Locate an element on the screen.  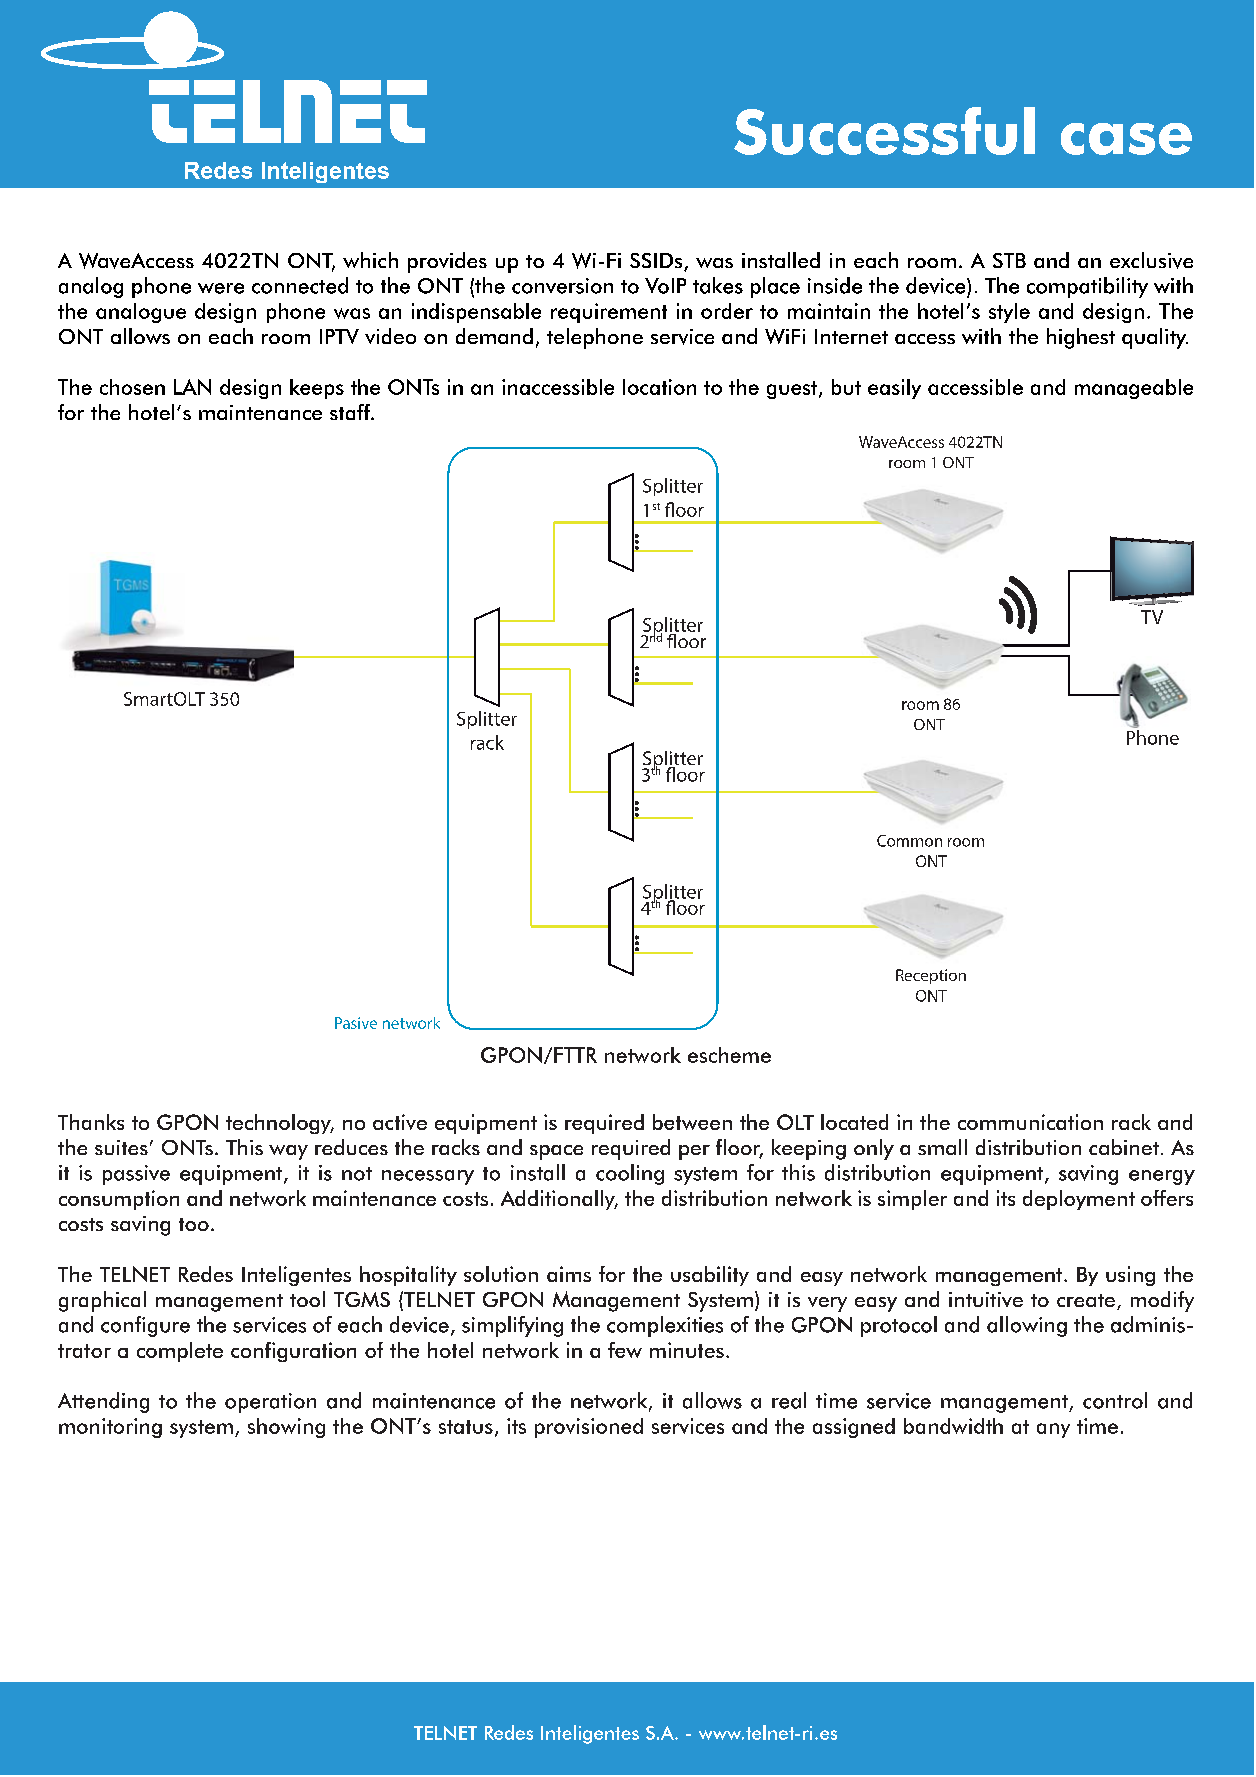
Reception is located at coordinates (931, 976).
